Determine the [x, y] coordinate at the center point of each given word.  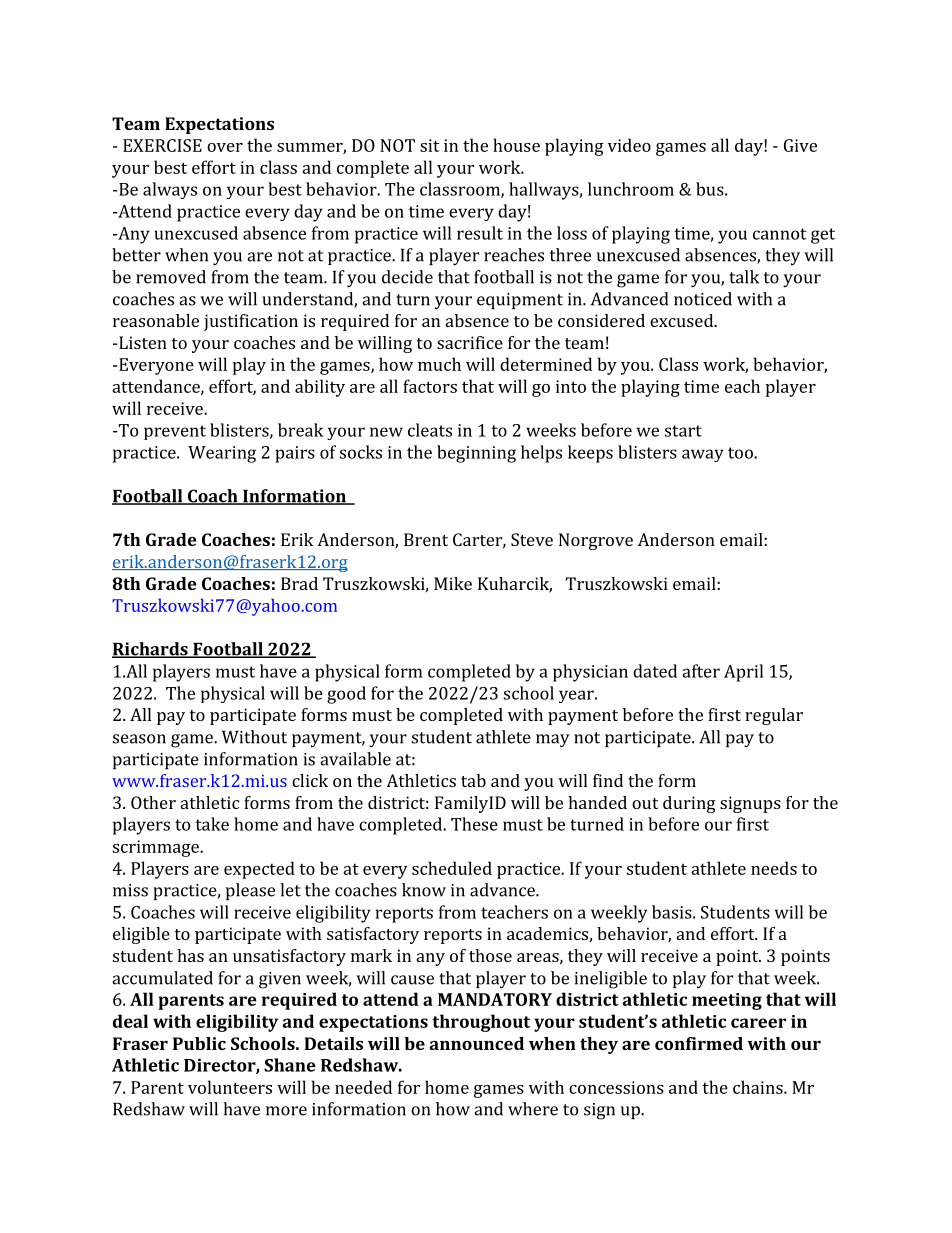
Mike [453, 583]
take [212, 824]
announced [477, 1043]
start [683, 431]
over [225, 147]
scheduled [452, 868]
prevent [175, 432]
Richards [151, 650]
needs [774, 868]
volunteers [230, 1087]
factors [430, 386]
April [743, 673]
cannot [780, 234]
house [516, 145]
